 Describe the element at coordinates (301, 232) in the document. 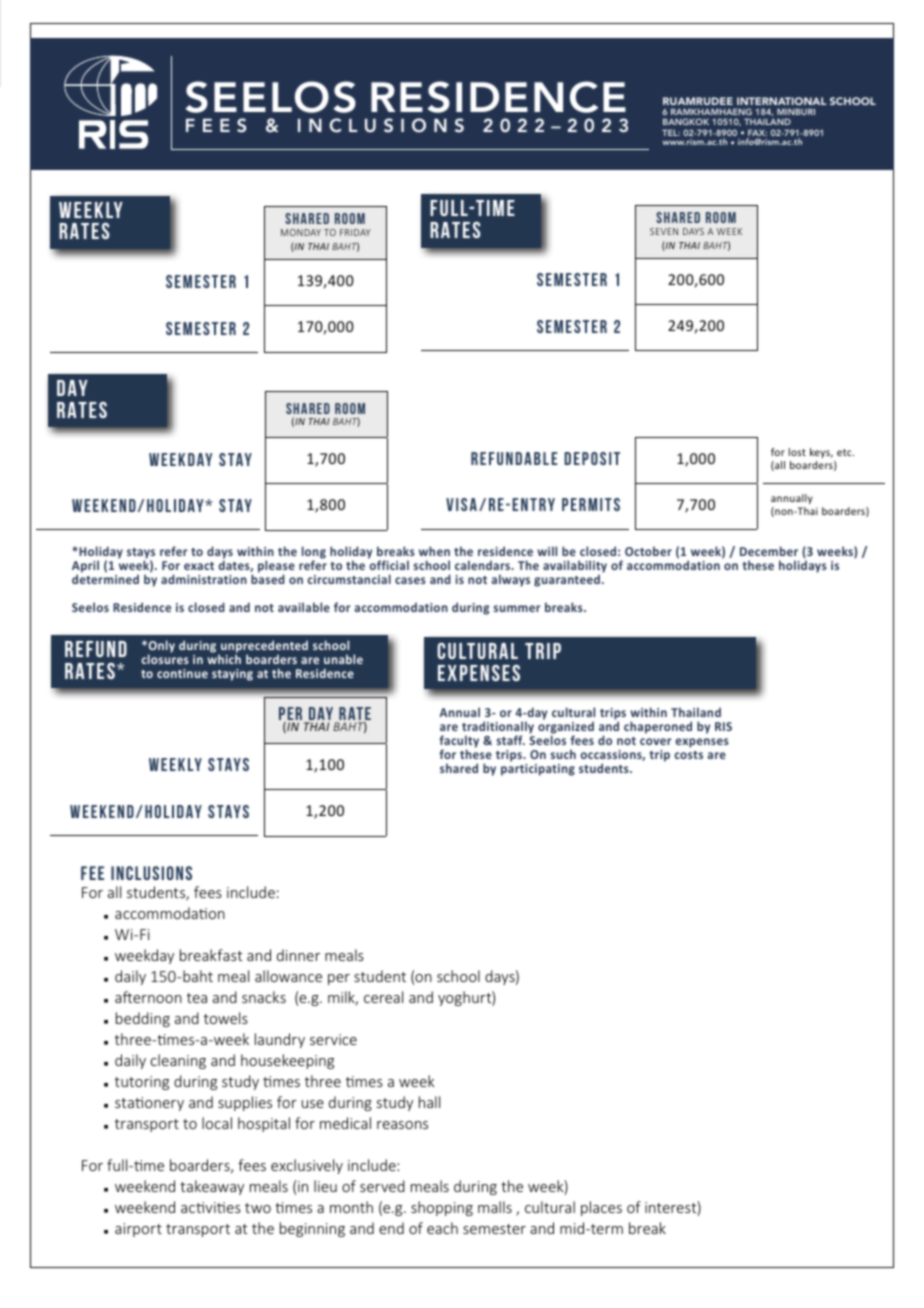

I see `MONDAY` at that location.
